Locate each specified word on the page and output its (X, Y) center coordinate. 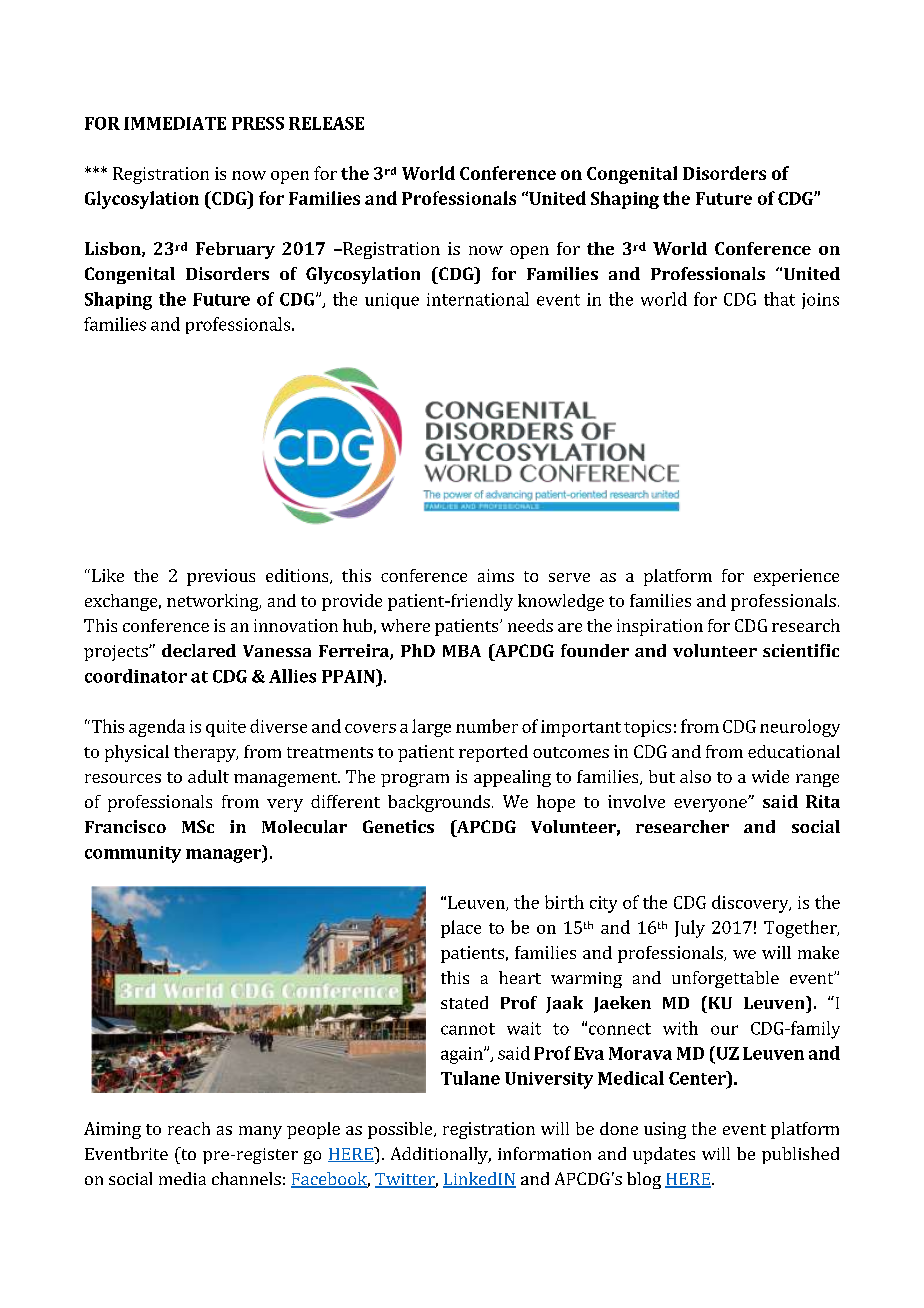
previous (221, 577)
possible (401, 1130)
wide (770, 776)
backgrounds (439, 803)
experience (796, 577)
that (779, 299)
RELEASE (326, 123)
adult (208, 776)
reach (189, 1128)
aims (496, 575)
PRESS (258, 123)
